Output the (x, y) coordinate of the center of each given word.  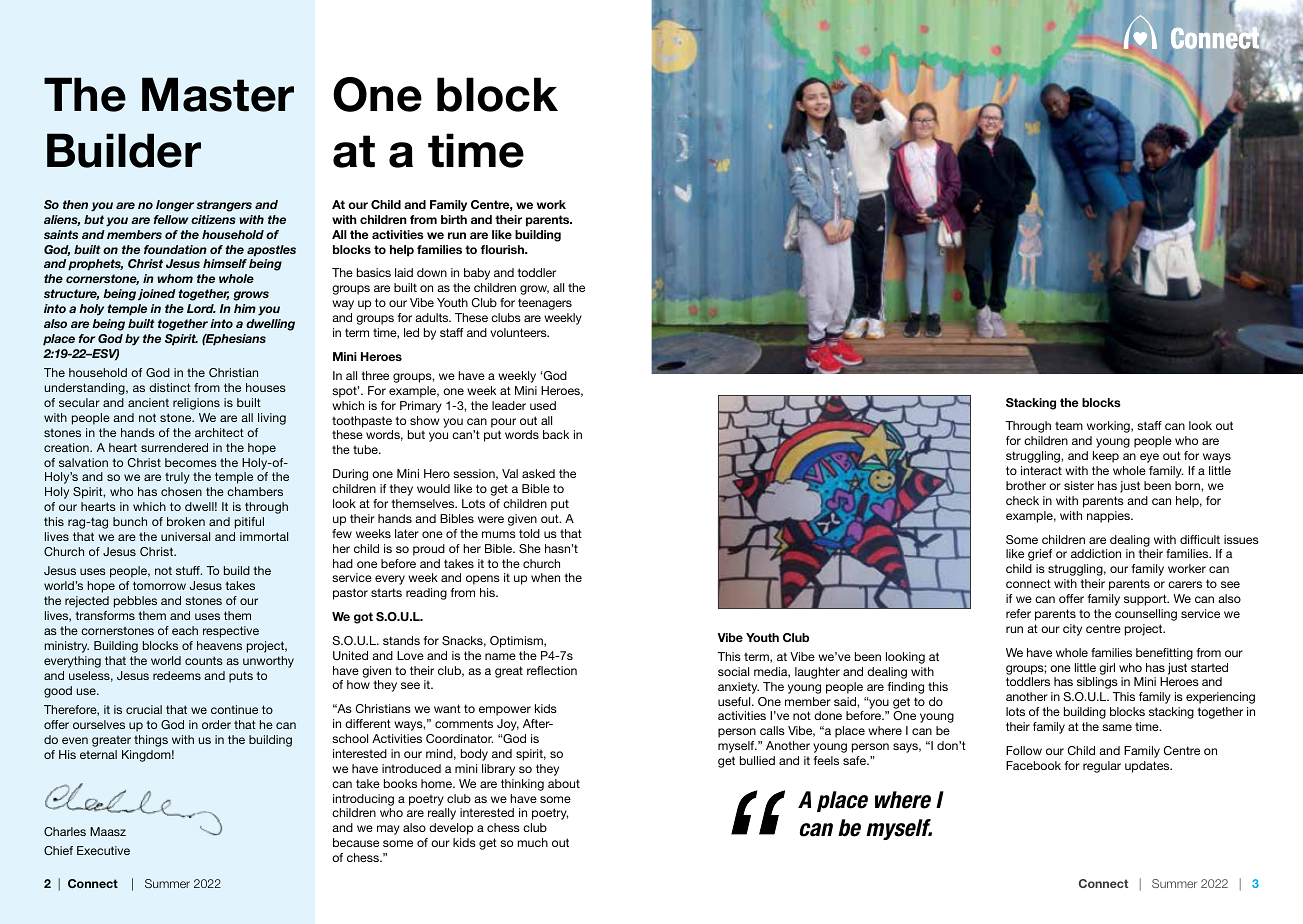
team (1069, 426)
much (532, 842)
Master (218, 94)
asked (538, 473)
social (733, 671)
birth (454, 219)
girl (1107, 669)
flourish (503, 249)
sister (1079, 485)
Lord (201, 308)
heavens (219, 645)
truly (177, 478)
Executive (103, 850)
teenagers (545, 304)
